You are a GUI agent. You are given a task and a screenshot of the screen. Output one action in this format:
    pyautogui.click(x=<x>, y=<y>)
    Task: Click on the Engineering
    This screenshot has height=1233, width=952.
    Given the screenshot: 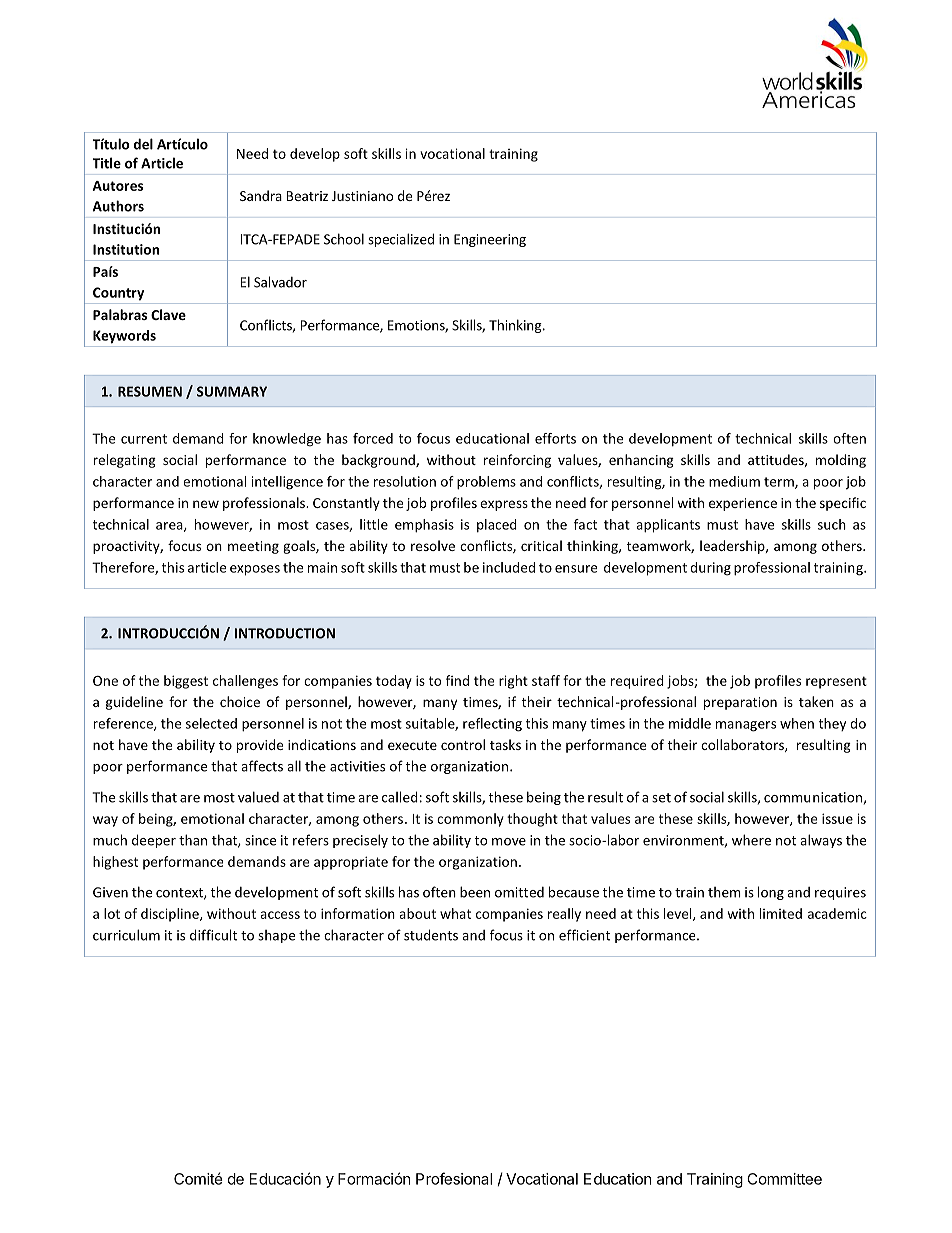 What is the action you would take?
    pyautogui.click(x=490, y=240)
